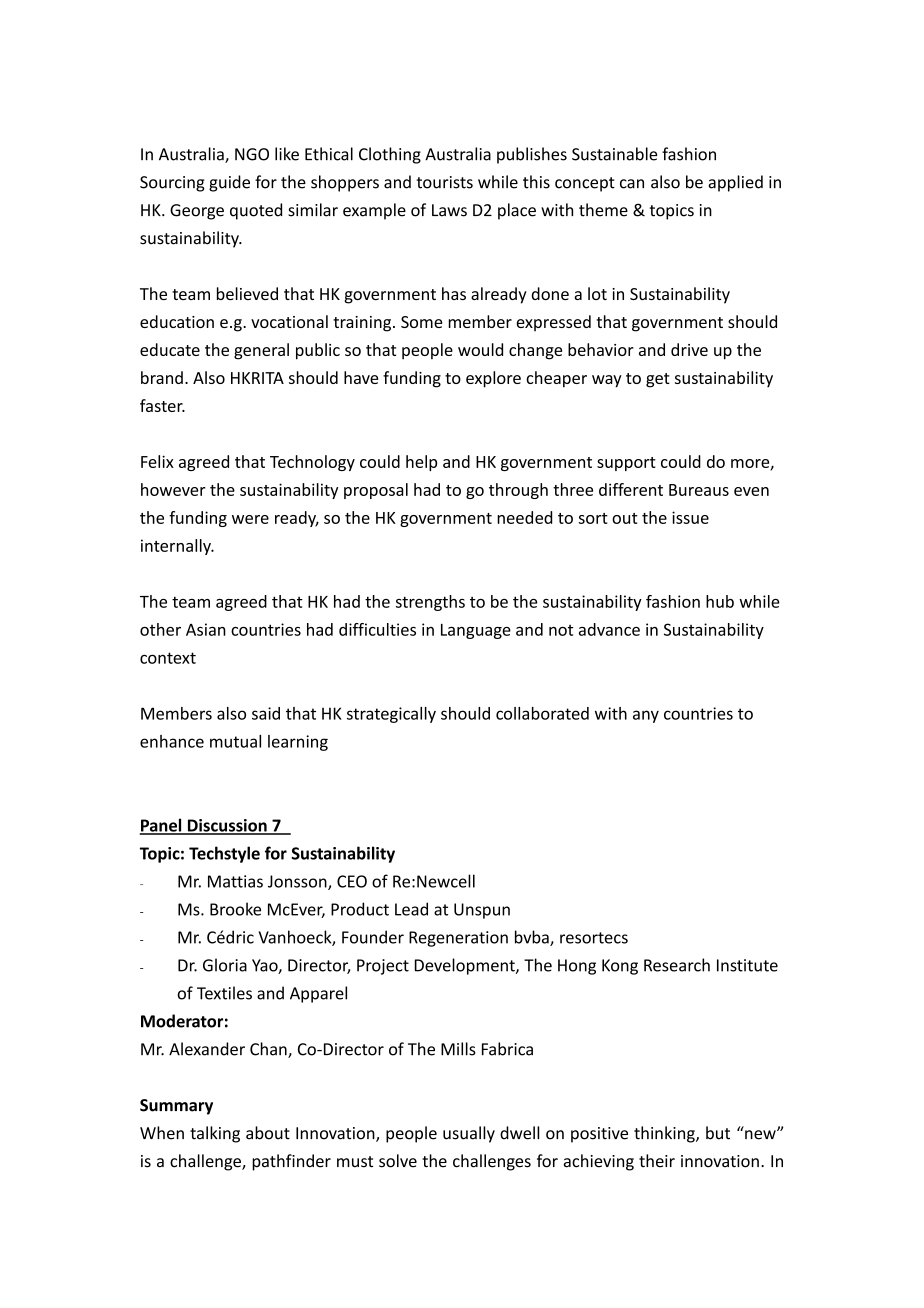 The image size is (924, 1308). What do you see at coordinates (646, 716) in the document?
I see `any` at bounding box center [646, 716].
